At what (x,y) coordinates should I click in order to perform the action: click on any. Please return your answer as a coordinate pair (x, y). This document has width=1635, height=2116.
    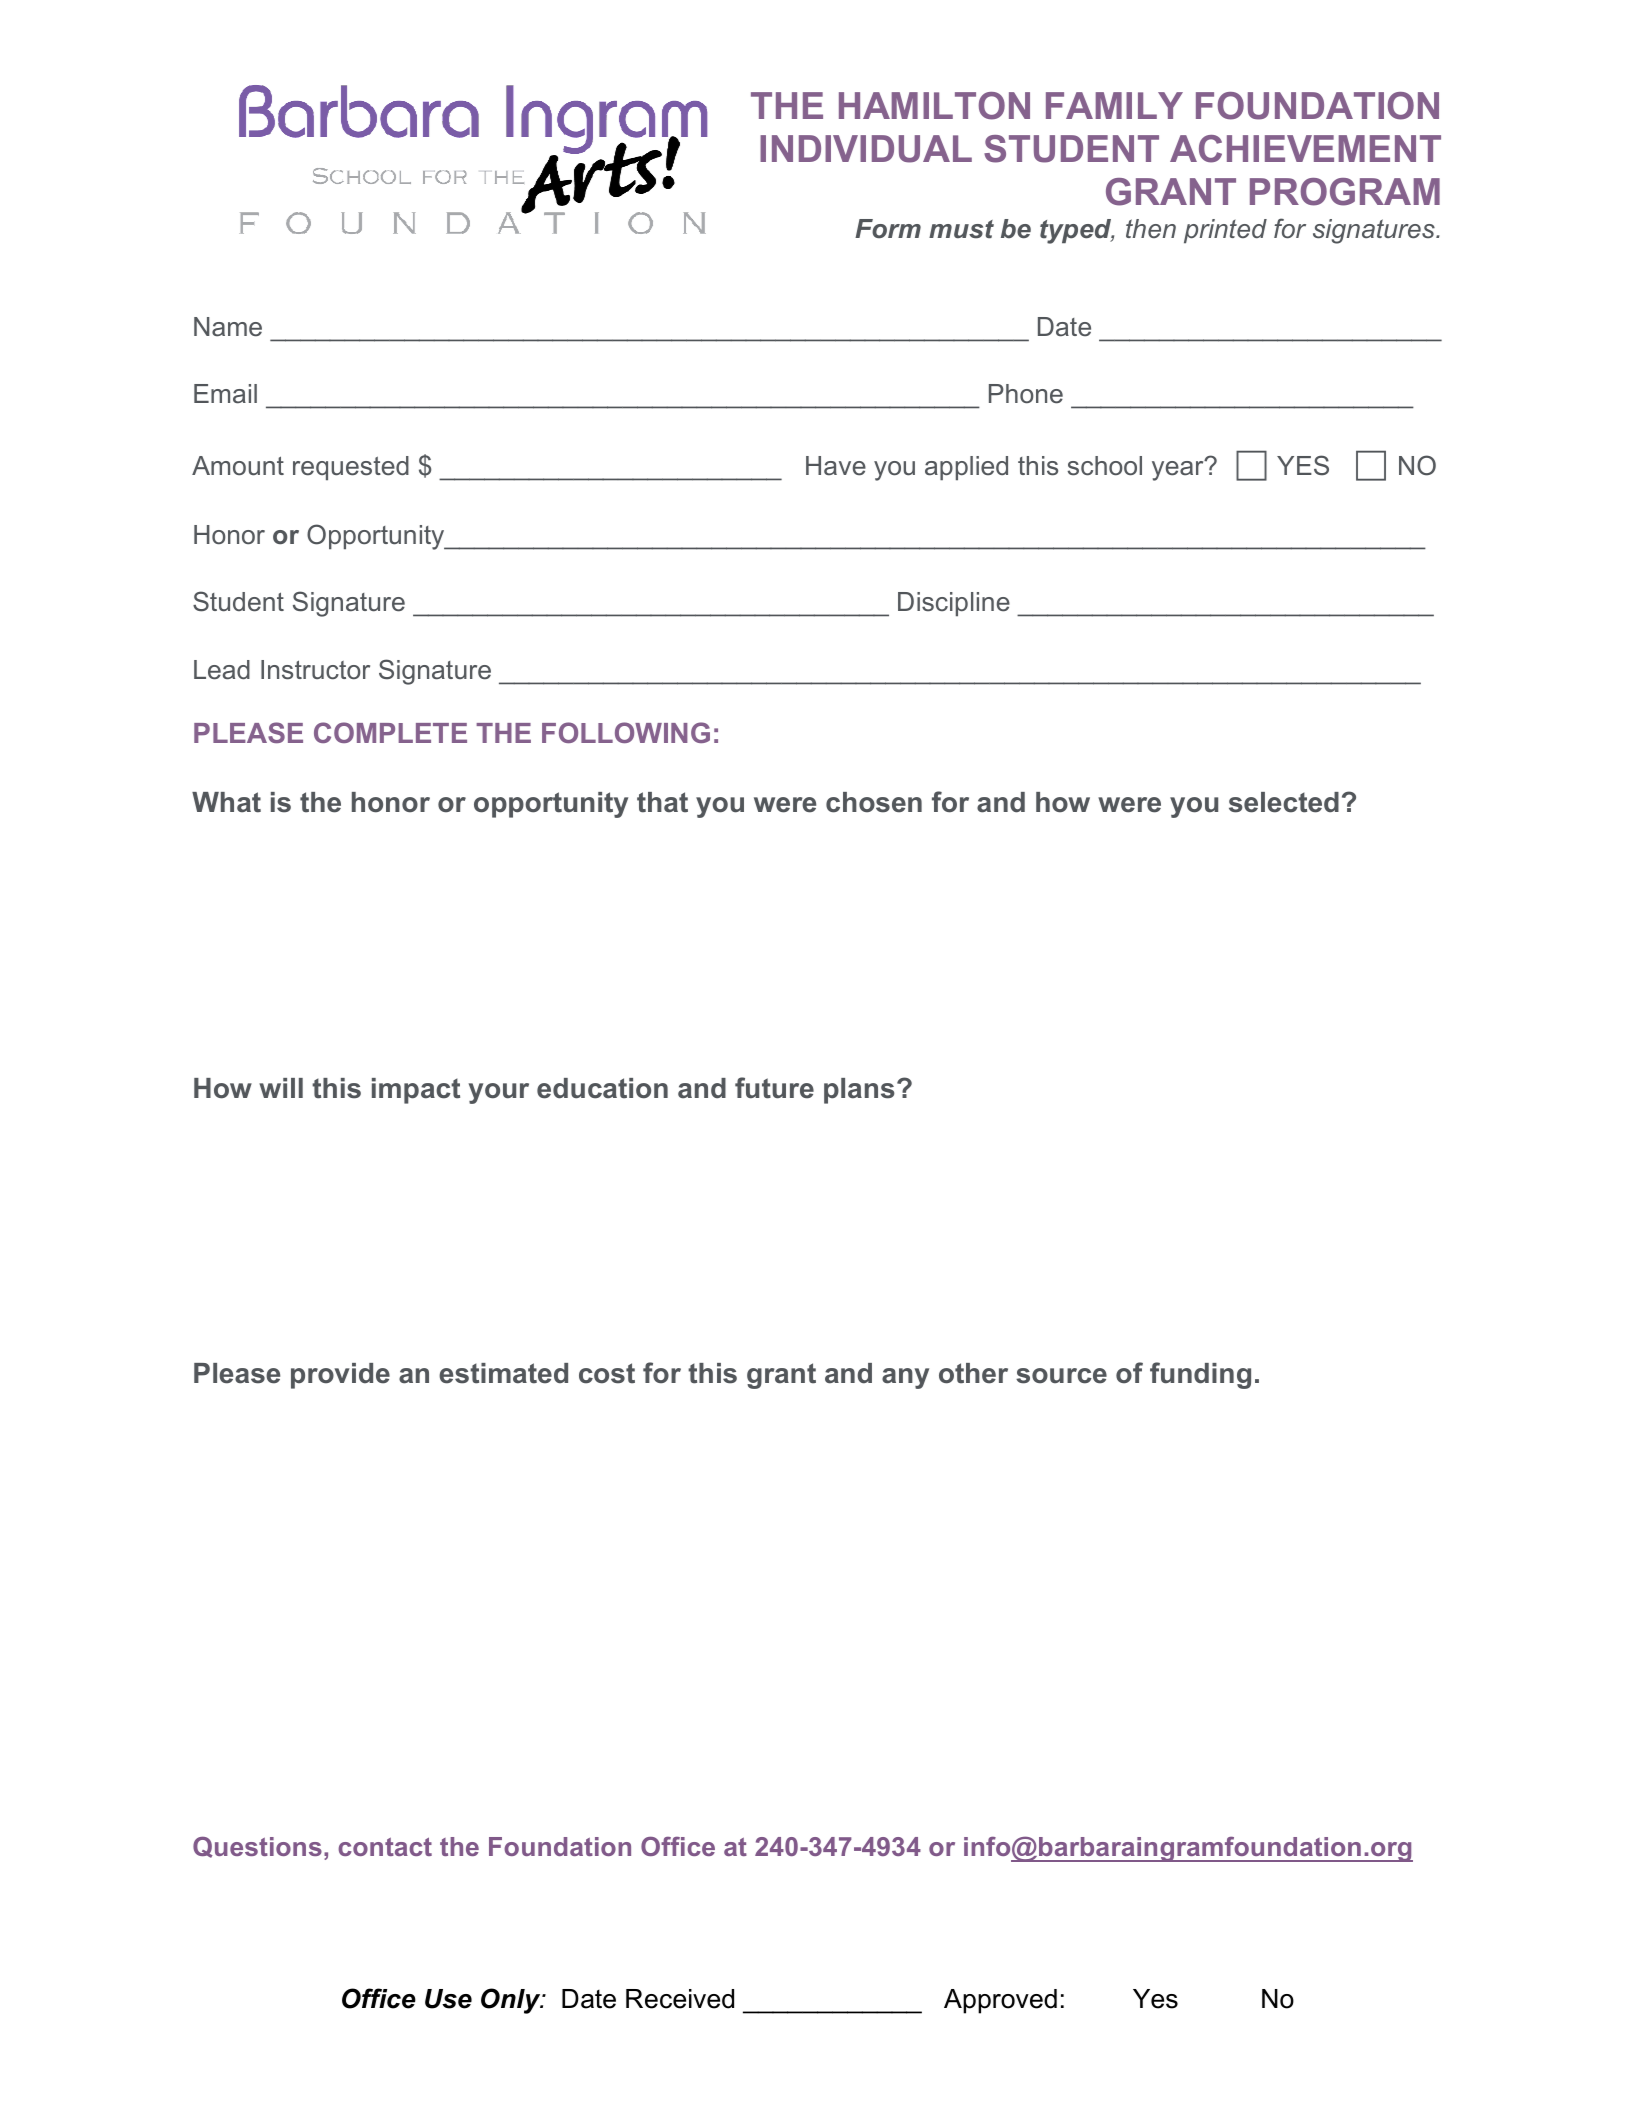
    Looking at the image, I should click on (905, 1378).
